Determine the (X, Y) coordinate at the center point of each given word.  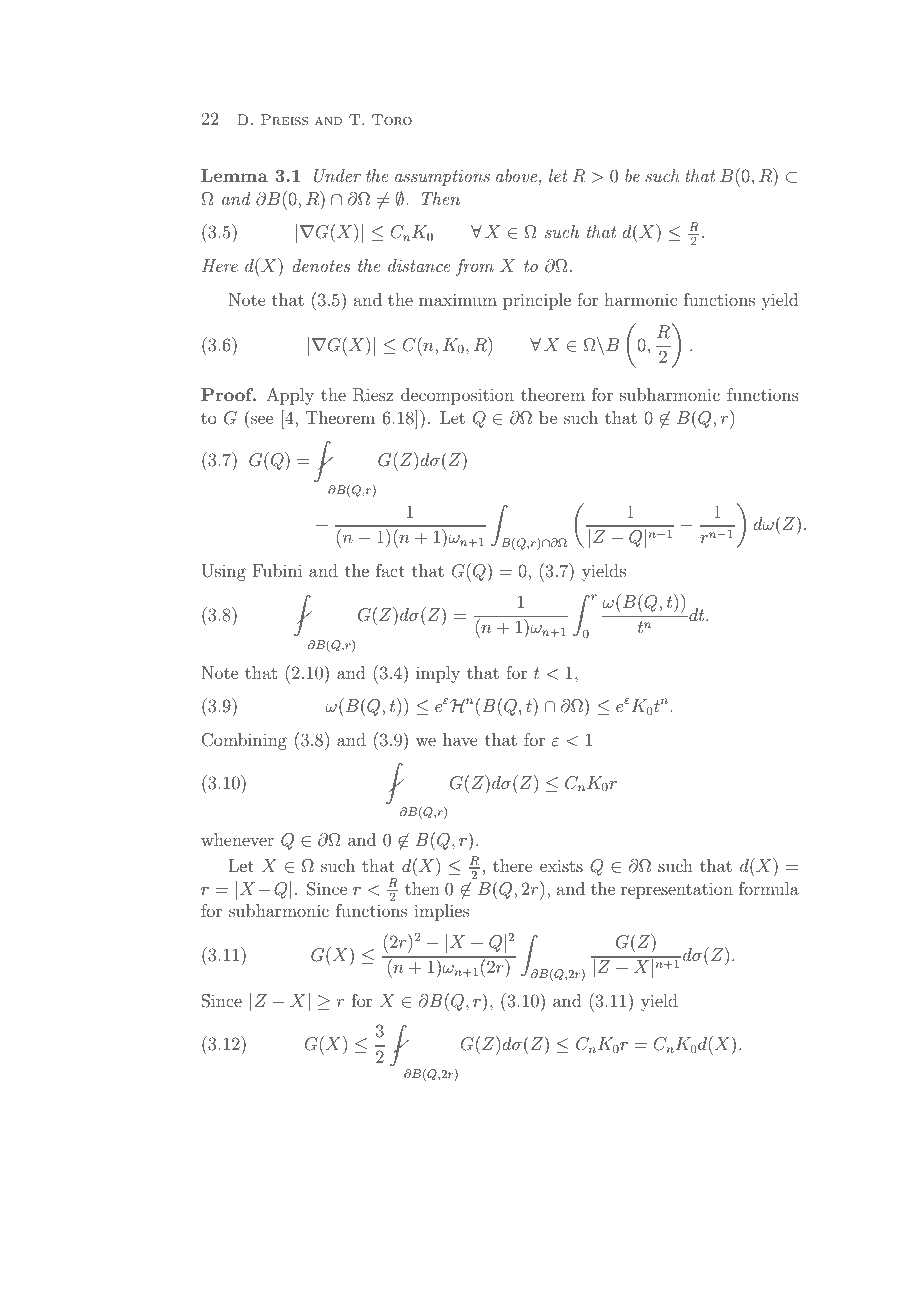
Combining (244, 741)
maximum (458, 299)
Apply (290, 396)
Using (223, 572)
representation (677, 891)
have (460, 739)
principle (537, 301)
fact (390, 570)
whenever (237, 839)
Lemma (234, 175)
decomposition (457, 396)
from (475, 267)
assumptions (442, 178)
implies (441, 912)
